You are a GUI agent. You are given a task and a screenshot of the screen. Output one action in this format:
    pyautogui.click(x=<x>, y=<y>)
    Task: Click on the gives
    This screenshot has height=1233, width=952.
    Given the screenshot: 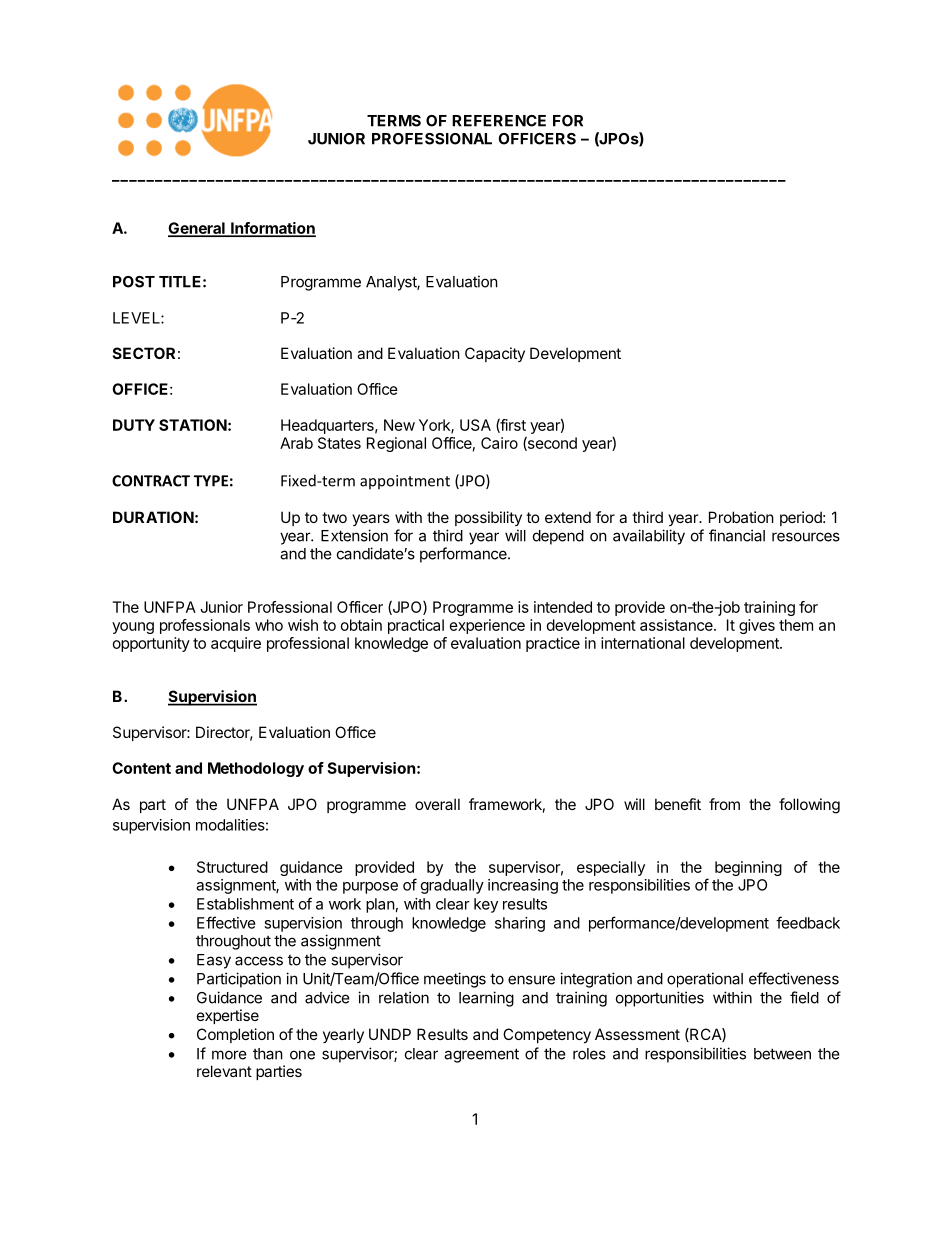 What is the action you would take?
    pyautogui.click(x=757, y=626)
